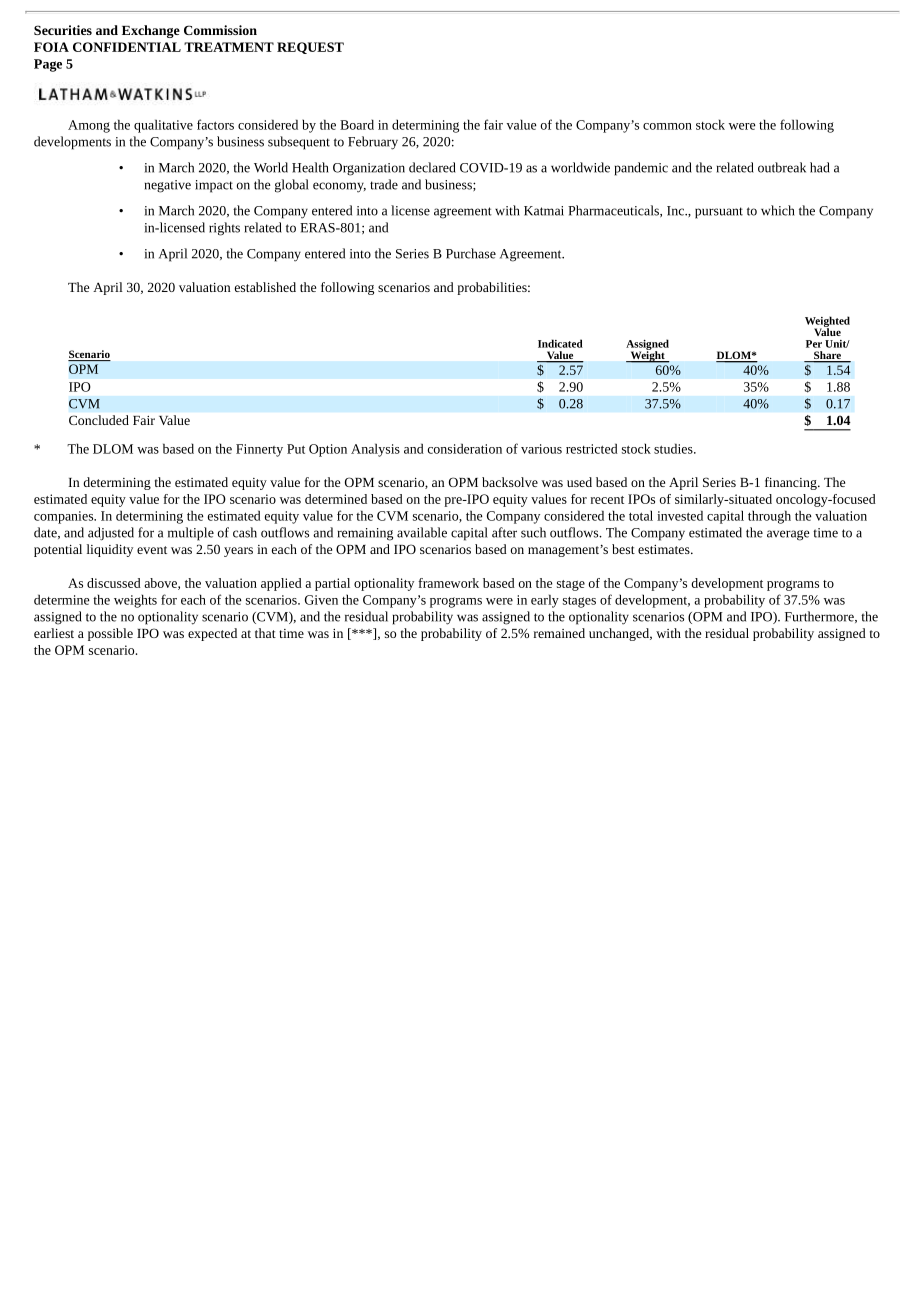 The height and width of the document is (1308, 924). I want to click on framework, so click(448, 583).
